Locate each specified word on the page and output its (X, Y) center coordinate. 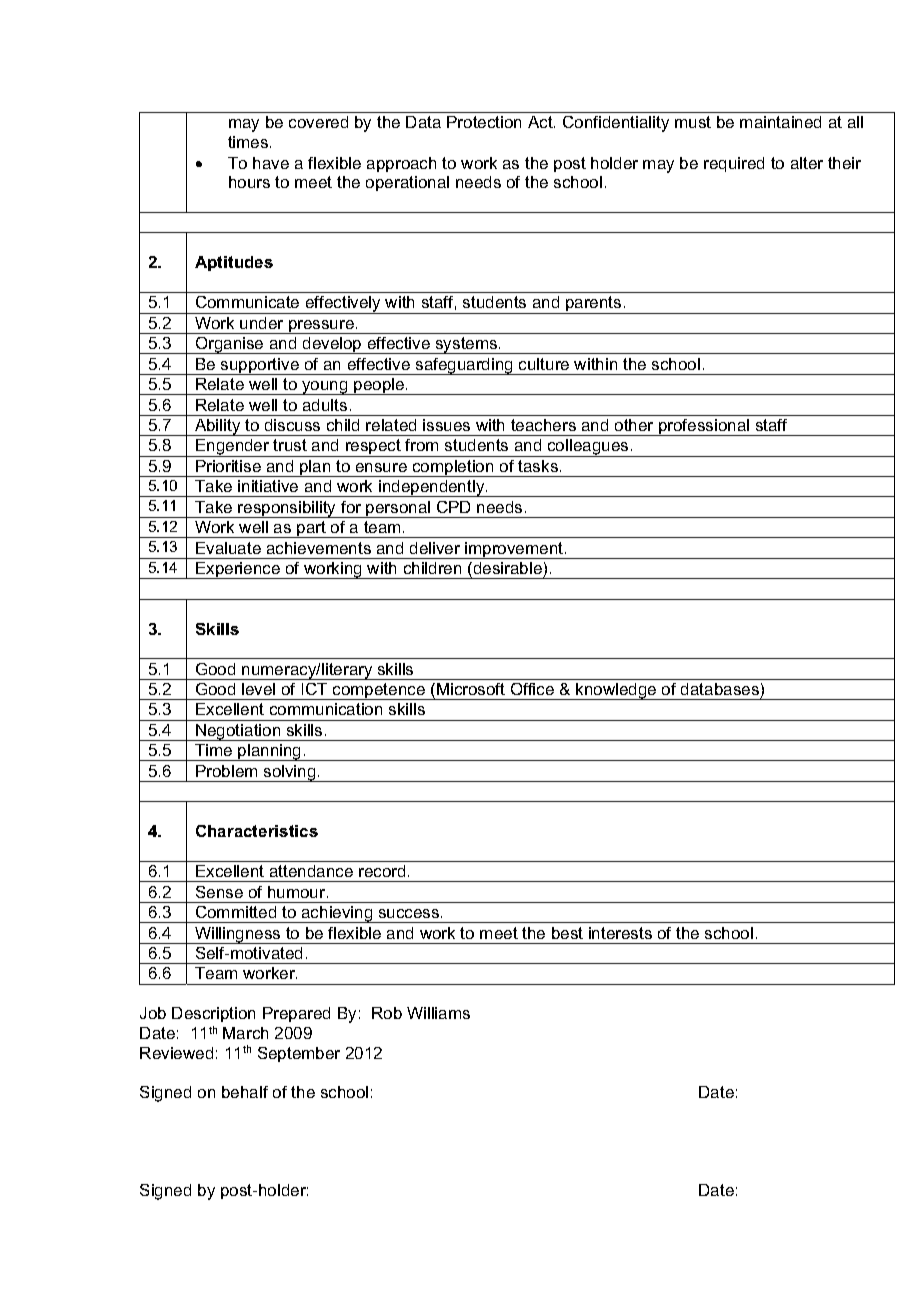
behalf (245, 1092)
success (410, 913)
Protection (484, 122)
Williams (438, 1013)
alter (807, 163)
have (271, 163)
